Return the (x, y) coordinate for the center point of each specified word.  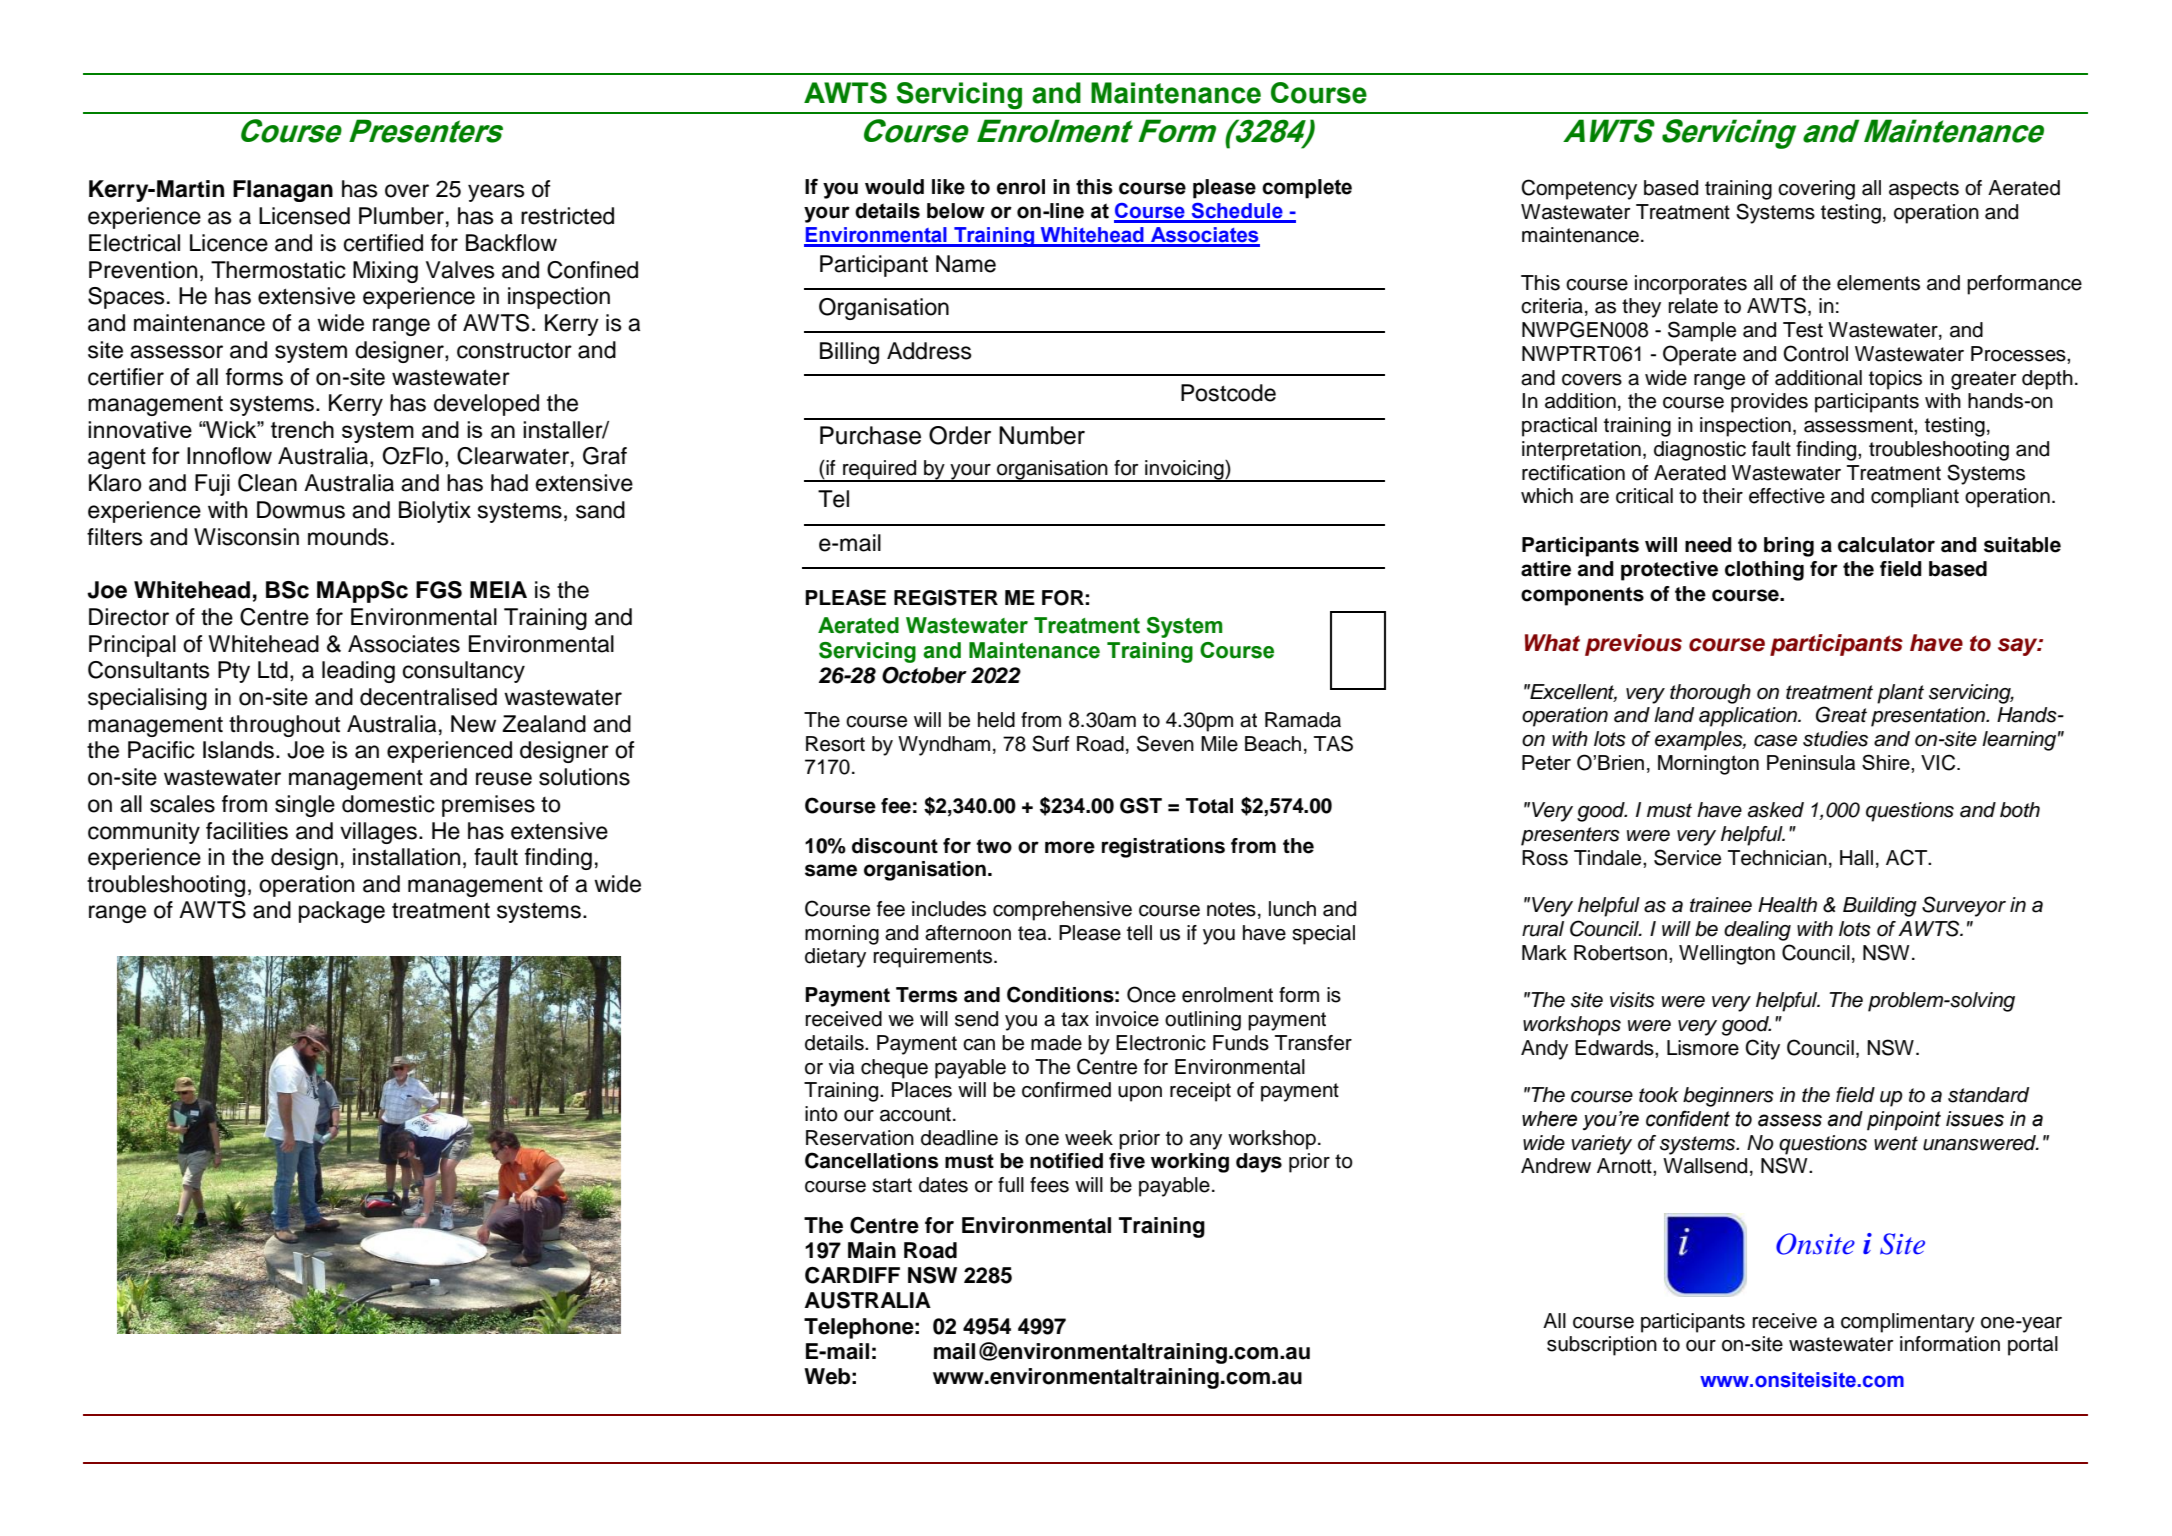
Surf (1050, 743)
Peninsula (1811, 762)
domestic (388, 804)
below (956, 211)
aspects (1924, 190)
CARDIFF (852, 1275)
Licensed (304, 216)
